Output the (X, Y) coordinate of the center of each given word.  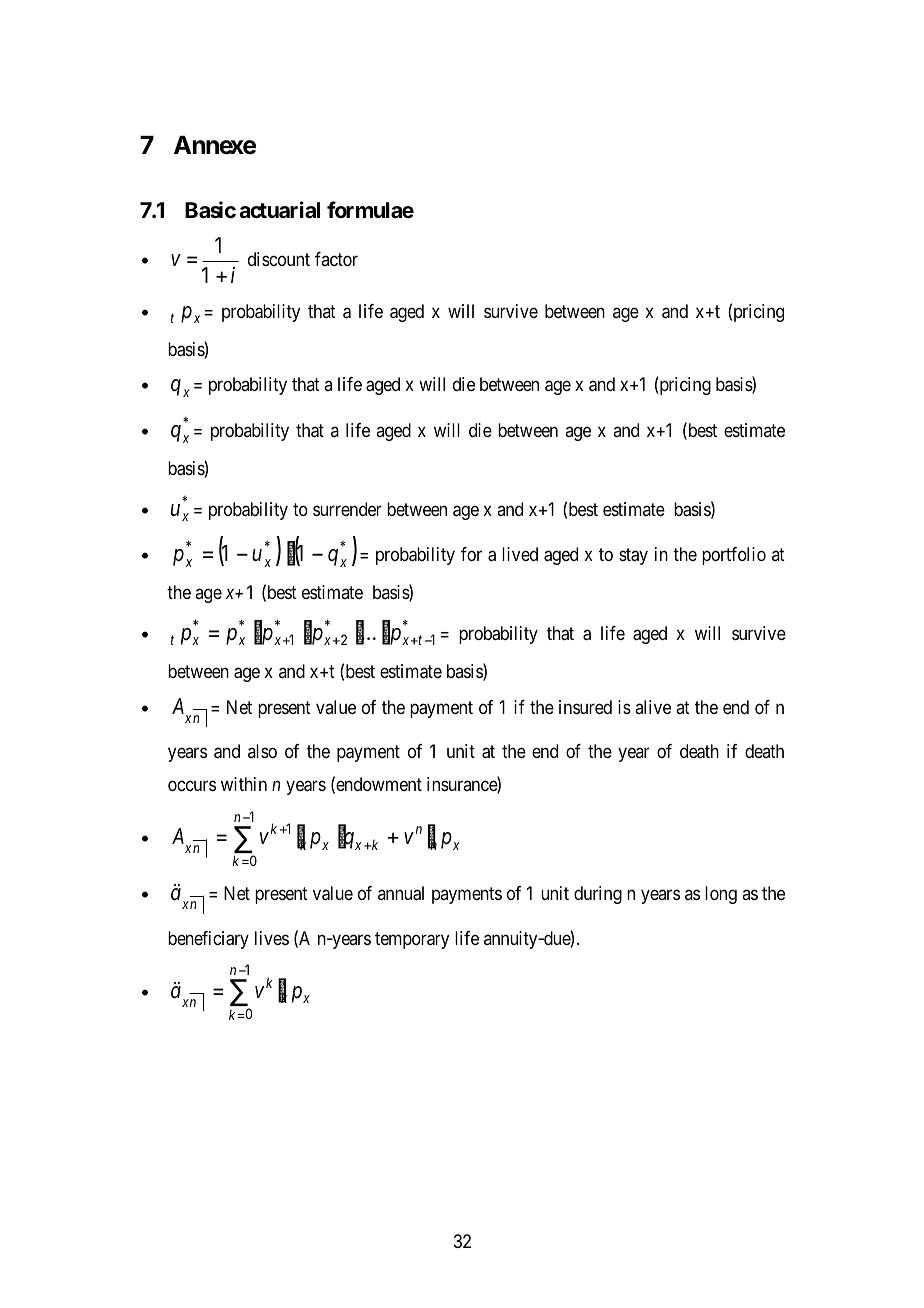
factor (336, 259)
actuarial (279, 210)
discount (279, 259)
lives (272, 938)
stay (633, 556)
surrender (347, 509)
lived (520, 554)
